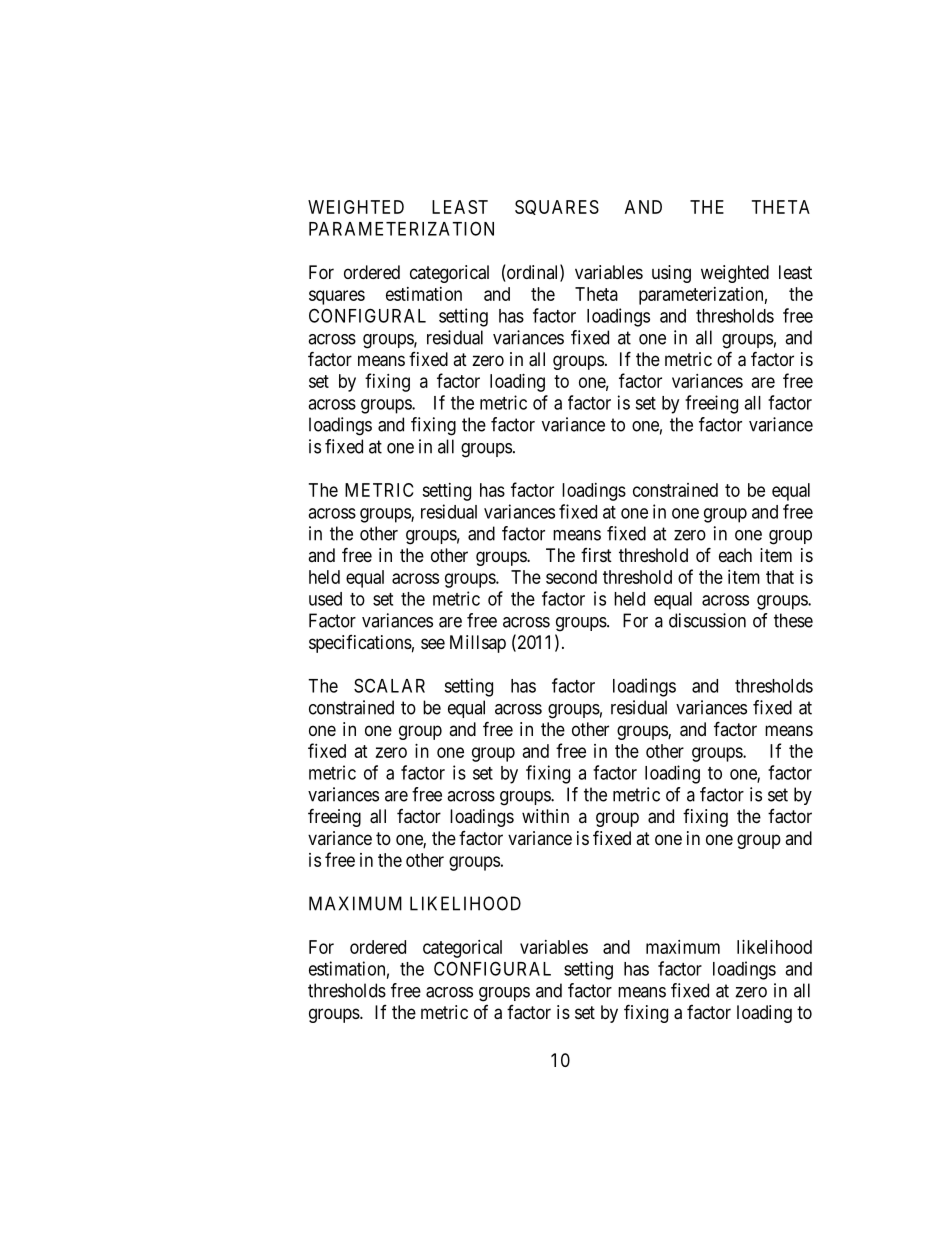 The image size is (952, 1233). What do you see at coordinates (325, 599) in the page?
I see `used` at bounding box center [325, 599].
